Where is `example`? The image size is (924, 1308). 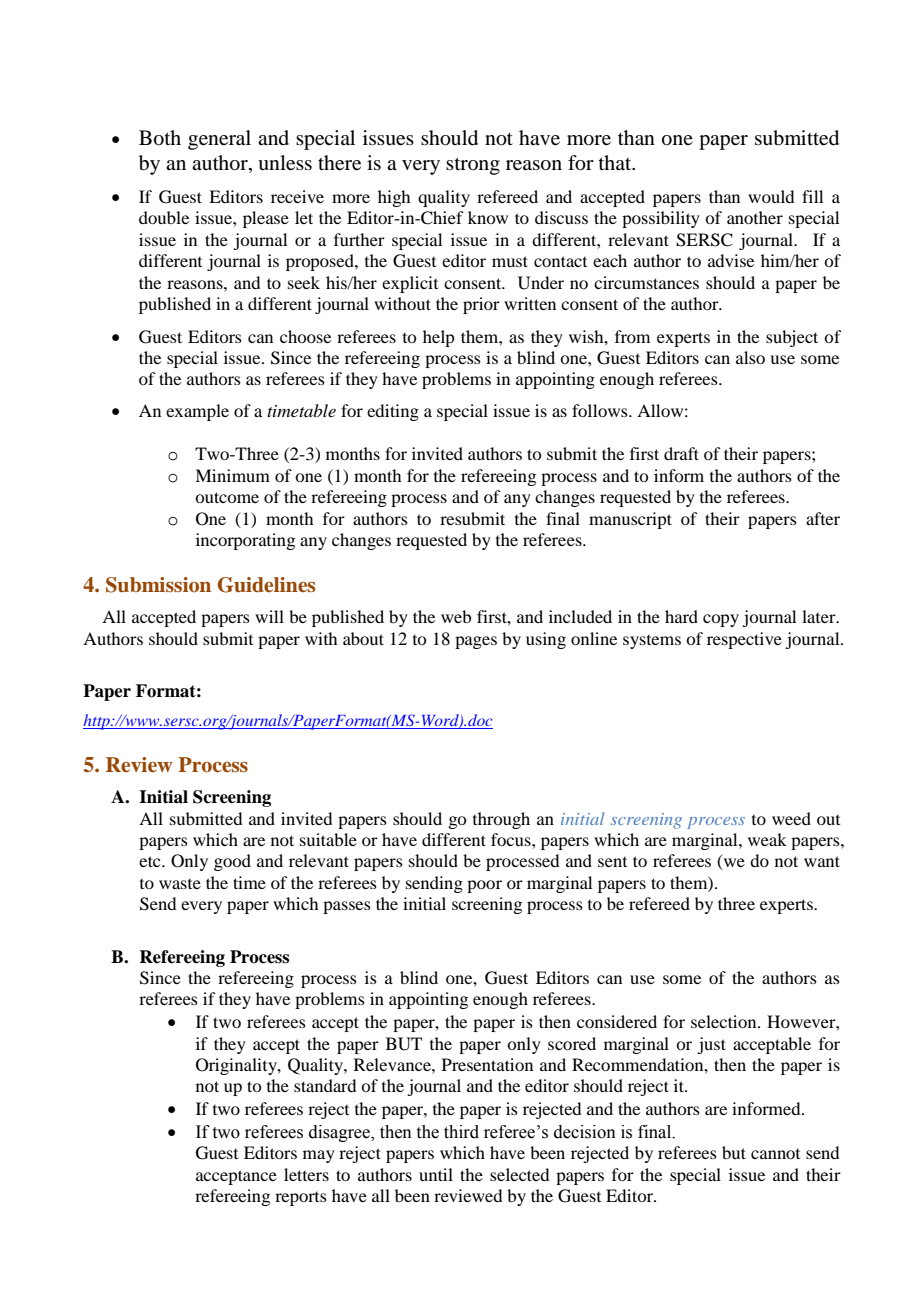
example is located at coordinates (197, 412).
